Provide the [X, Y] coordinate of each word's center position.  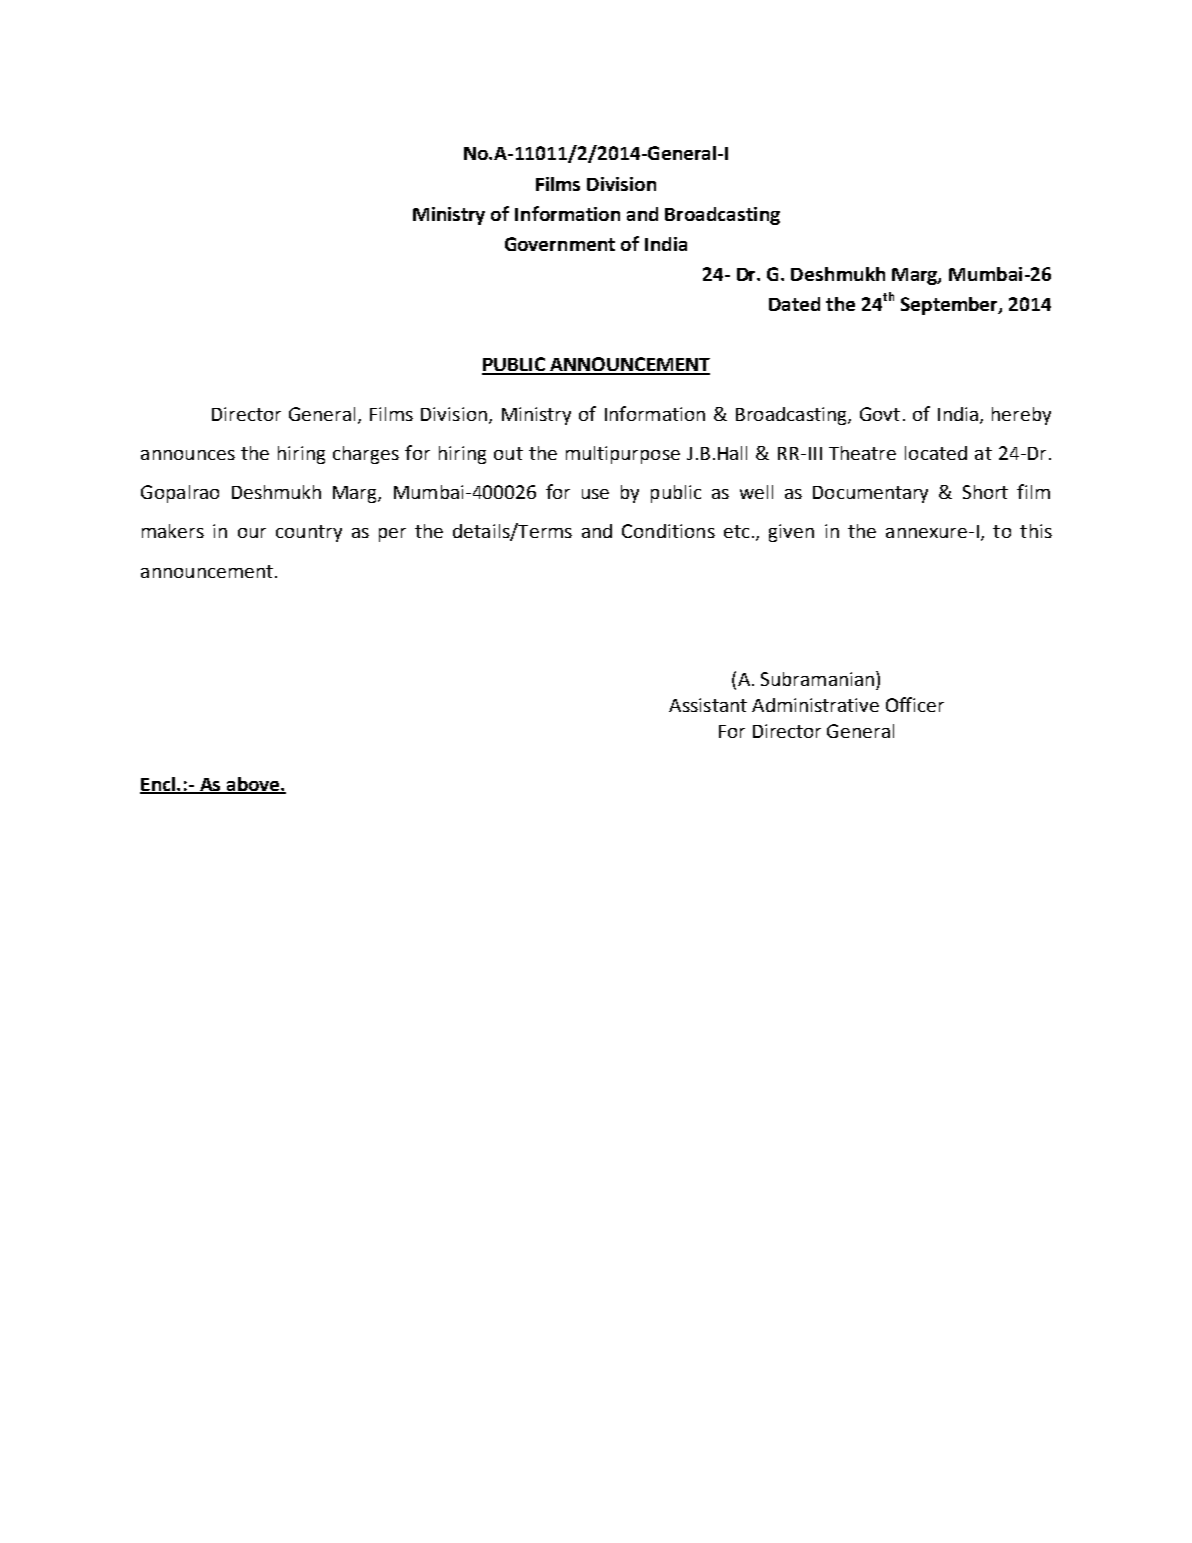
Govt [880, 414]
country [309, 533]
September [950, 306]
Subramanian [817, 679]
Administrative [815, 705]
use [595, 494]
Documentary [870, 494]
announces [188, 455]
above [253, 785]
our [252, 533]
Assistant [708, 705]
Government [560, 244]
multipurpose [623, 455]
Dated [794, 304]
